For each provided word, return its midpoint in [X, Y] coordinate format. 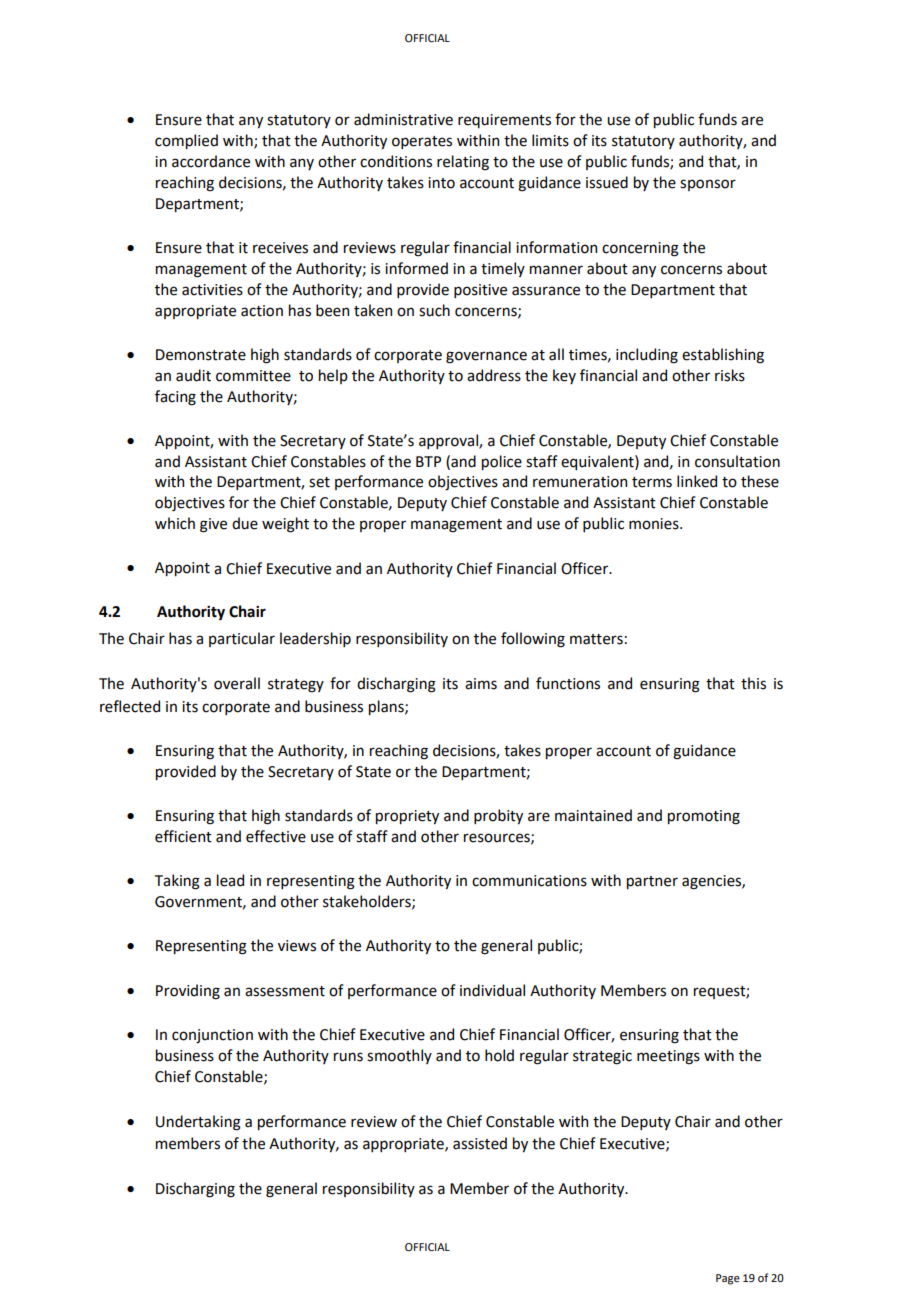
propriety [407, 817]
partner [652, 882]
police [502, 462]
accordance [211, 161]
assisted [480, 1143]
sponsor [708, 185]
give [213, 525]
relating [463, 163]
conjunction [212, 1036]
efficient [183, 836]
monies [655, 524]
